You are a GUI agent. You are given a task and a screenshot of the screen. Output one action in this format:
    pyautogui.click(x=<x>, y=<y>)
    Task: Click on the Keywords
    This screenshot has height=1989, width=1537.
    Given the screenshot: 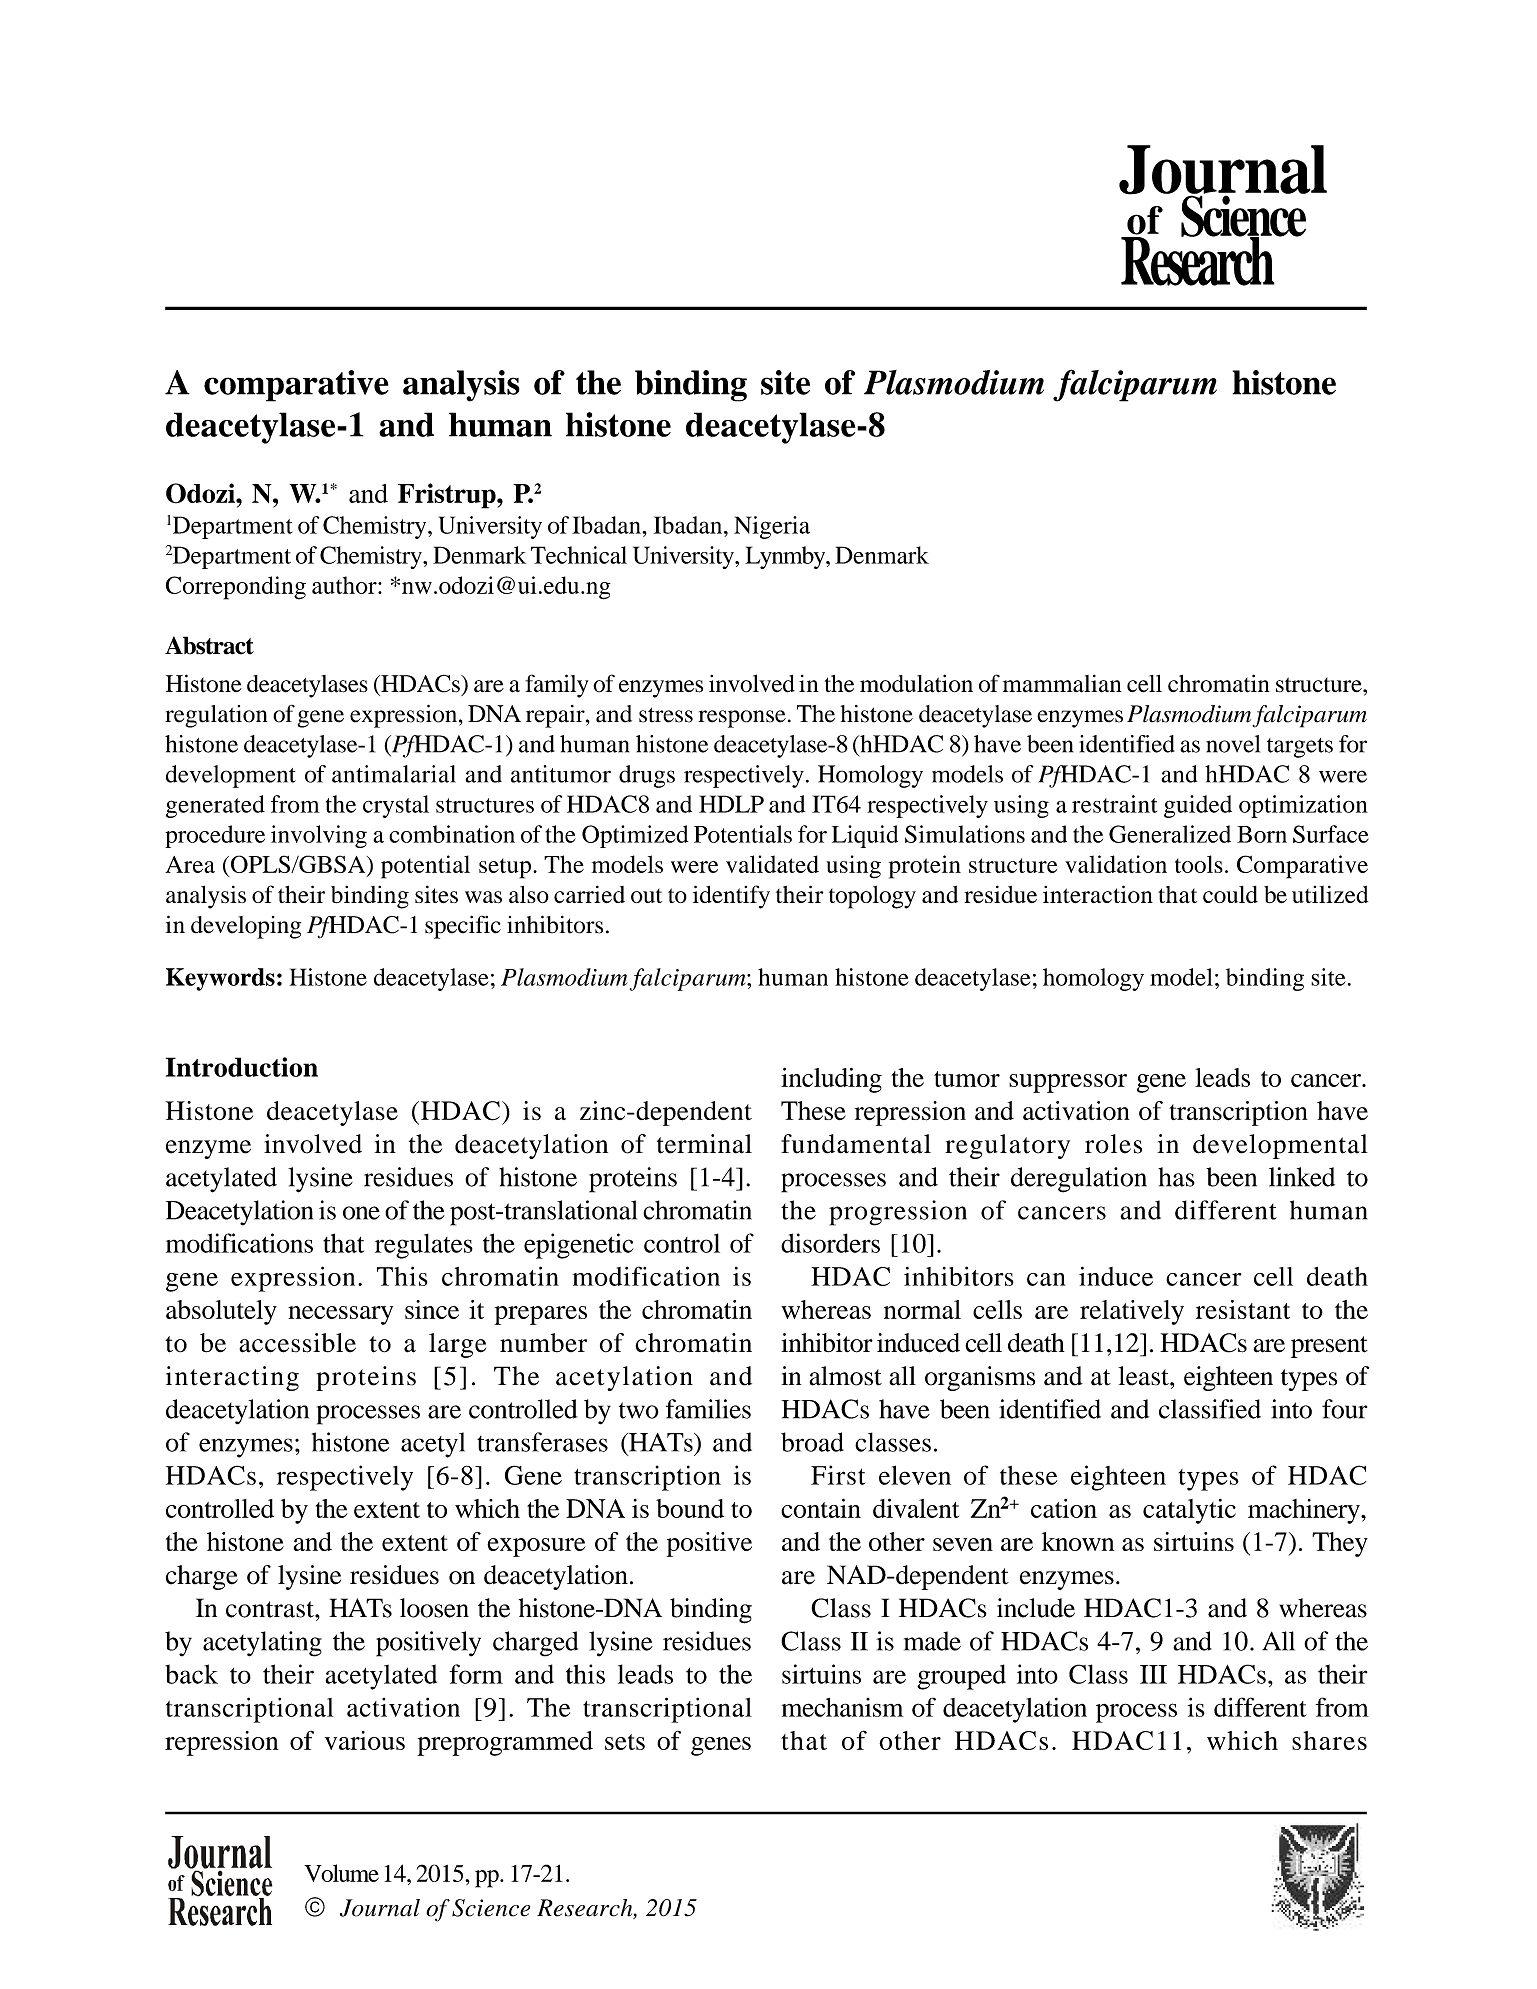 What is the action you would take?
    pyautogui.click(x=220, y=979)
